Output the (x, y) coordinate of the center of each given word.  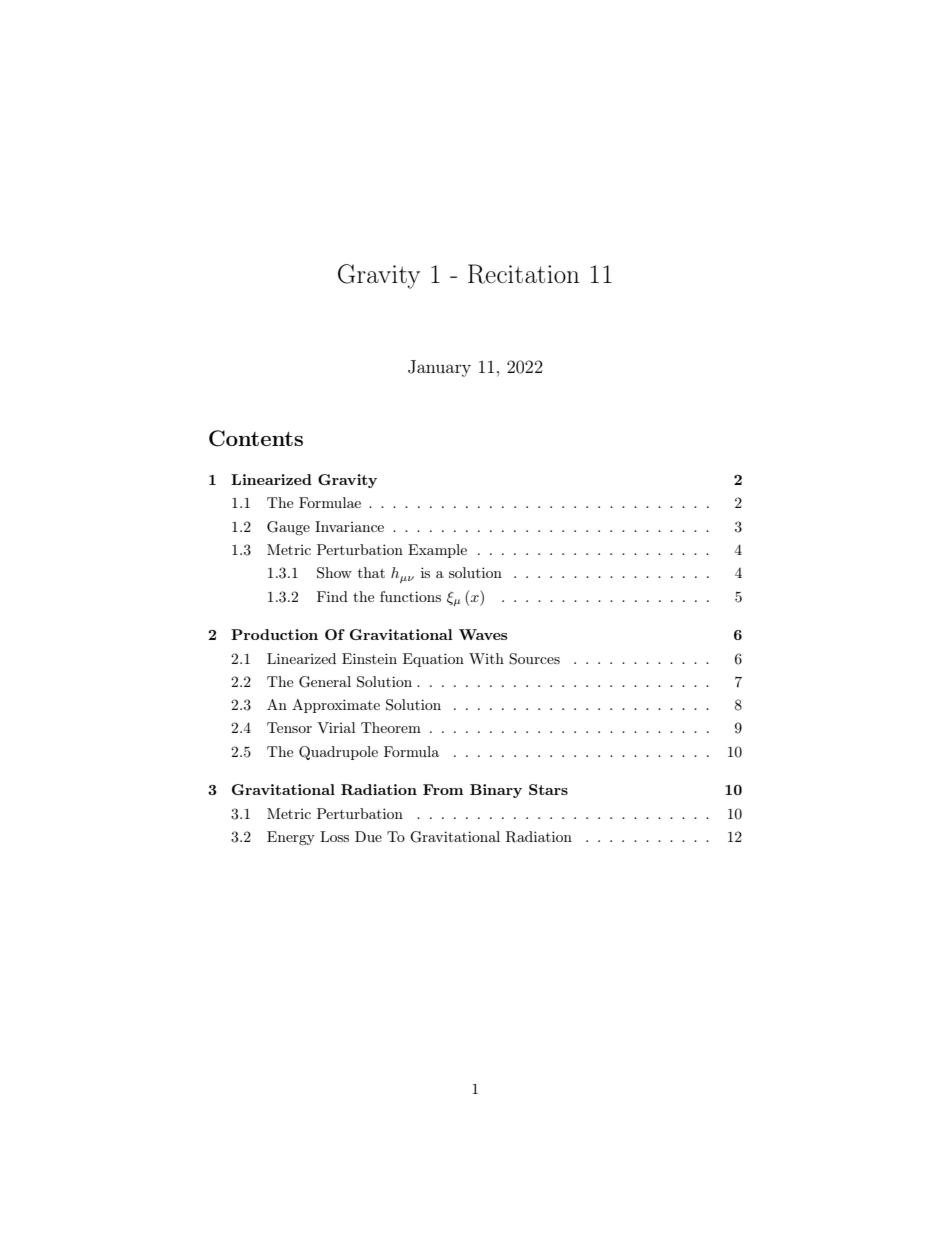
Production (274, 634)
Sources (534, 659)
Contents (256, 438)
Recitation (523, 274)
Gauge (288, 528)
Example (437, 551)
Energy (291, 838)
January (439, 368)
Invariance (349, 526)
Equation (433, 660)
